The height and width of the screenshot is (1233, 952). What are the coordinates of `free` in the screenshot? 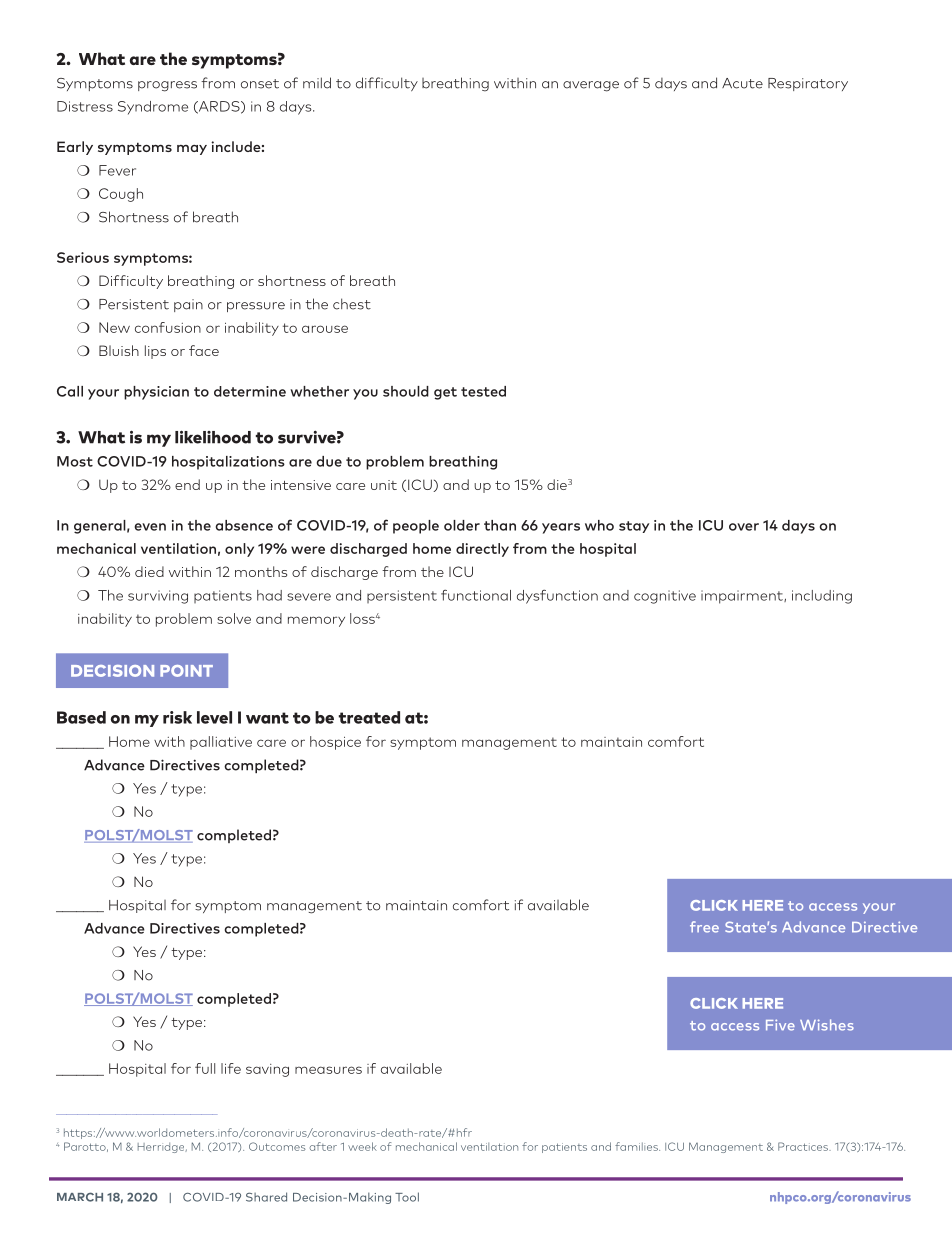 It's located at (704, 927).
